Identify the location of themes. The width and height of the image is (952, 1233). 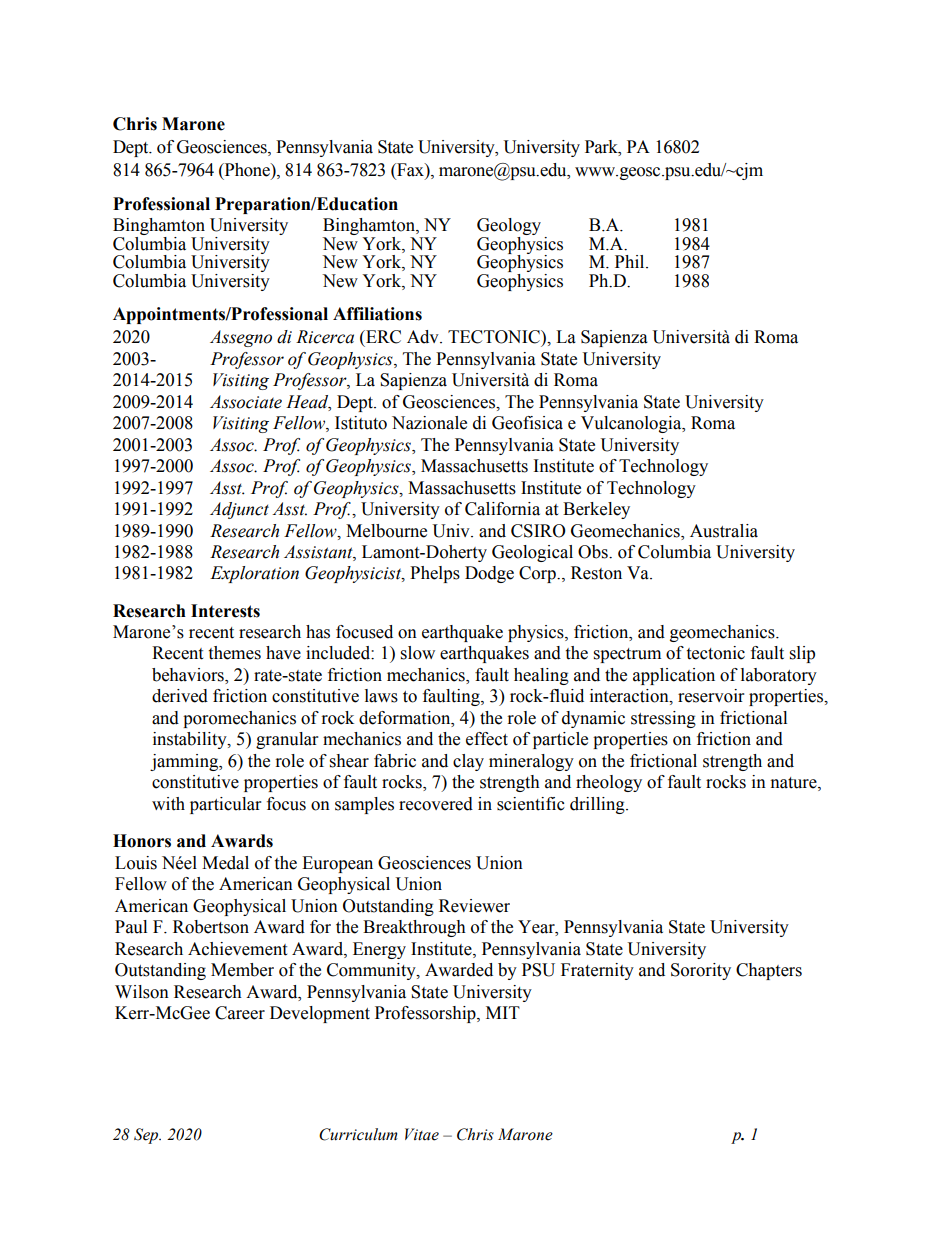
(234, 653).
